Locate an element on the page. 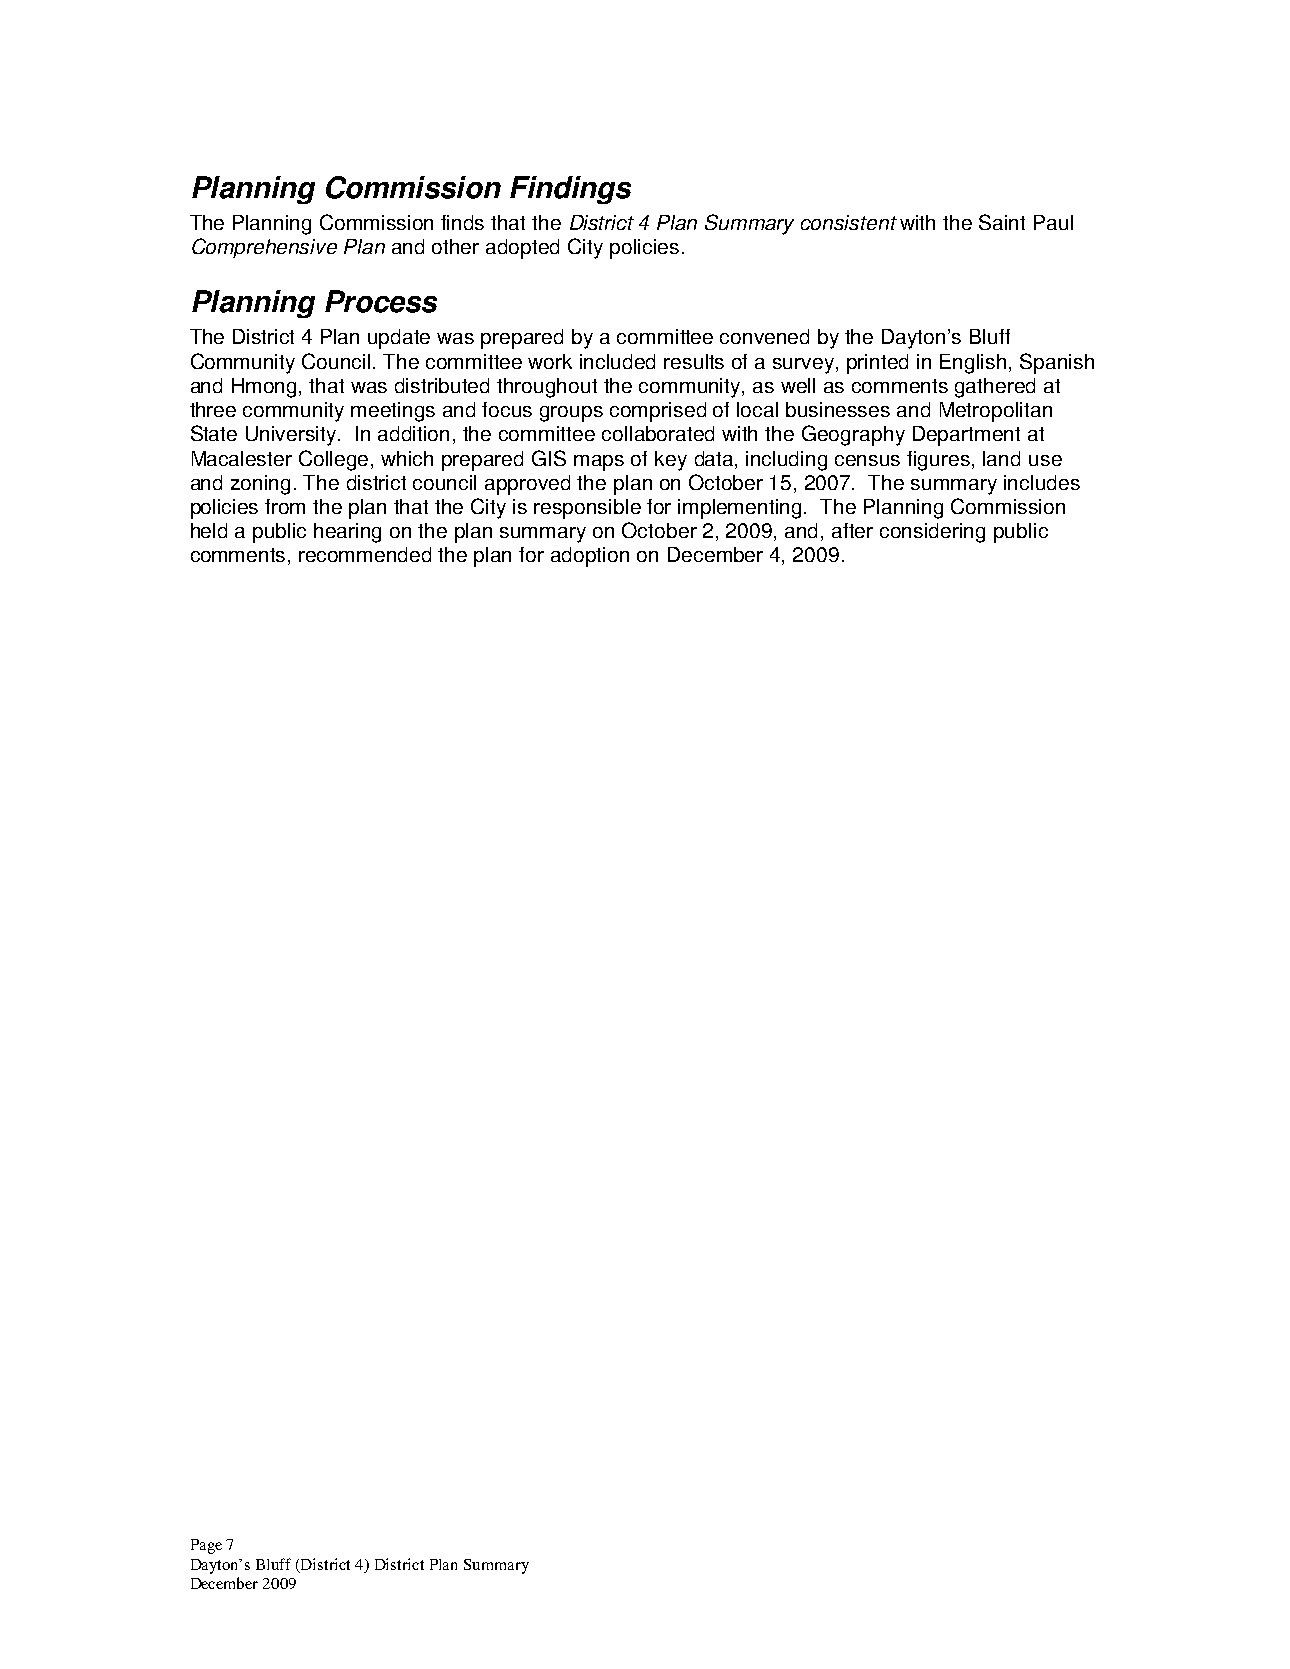  Saint is located at coordinates (1002, 222).
